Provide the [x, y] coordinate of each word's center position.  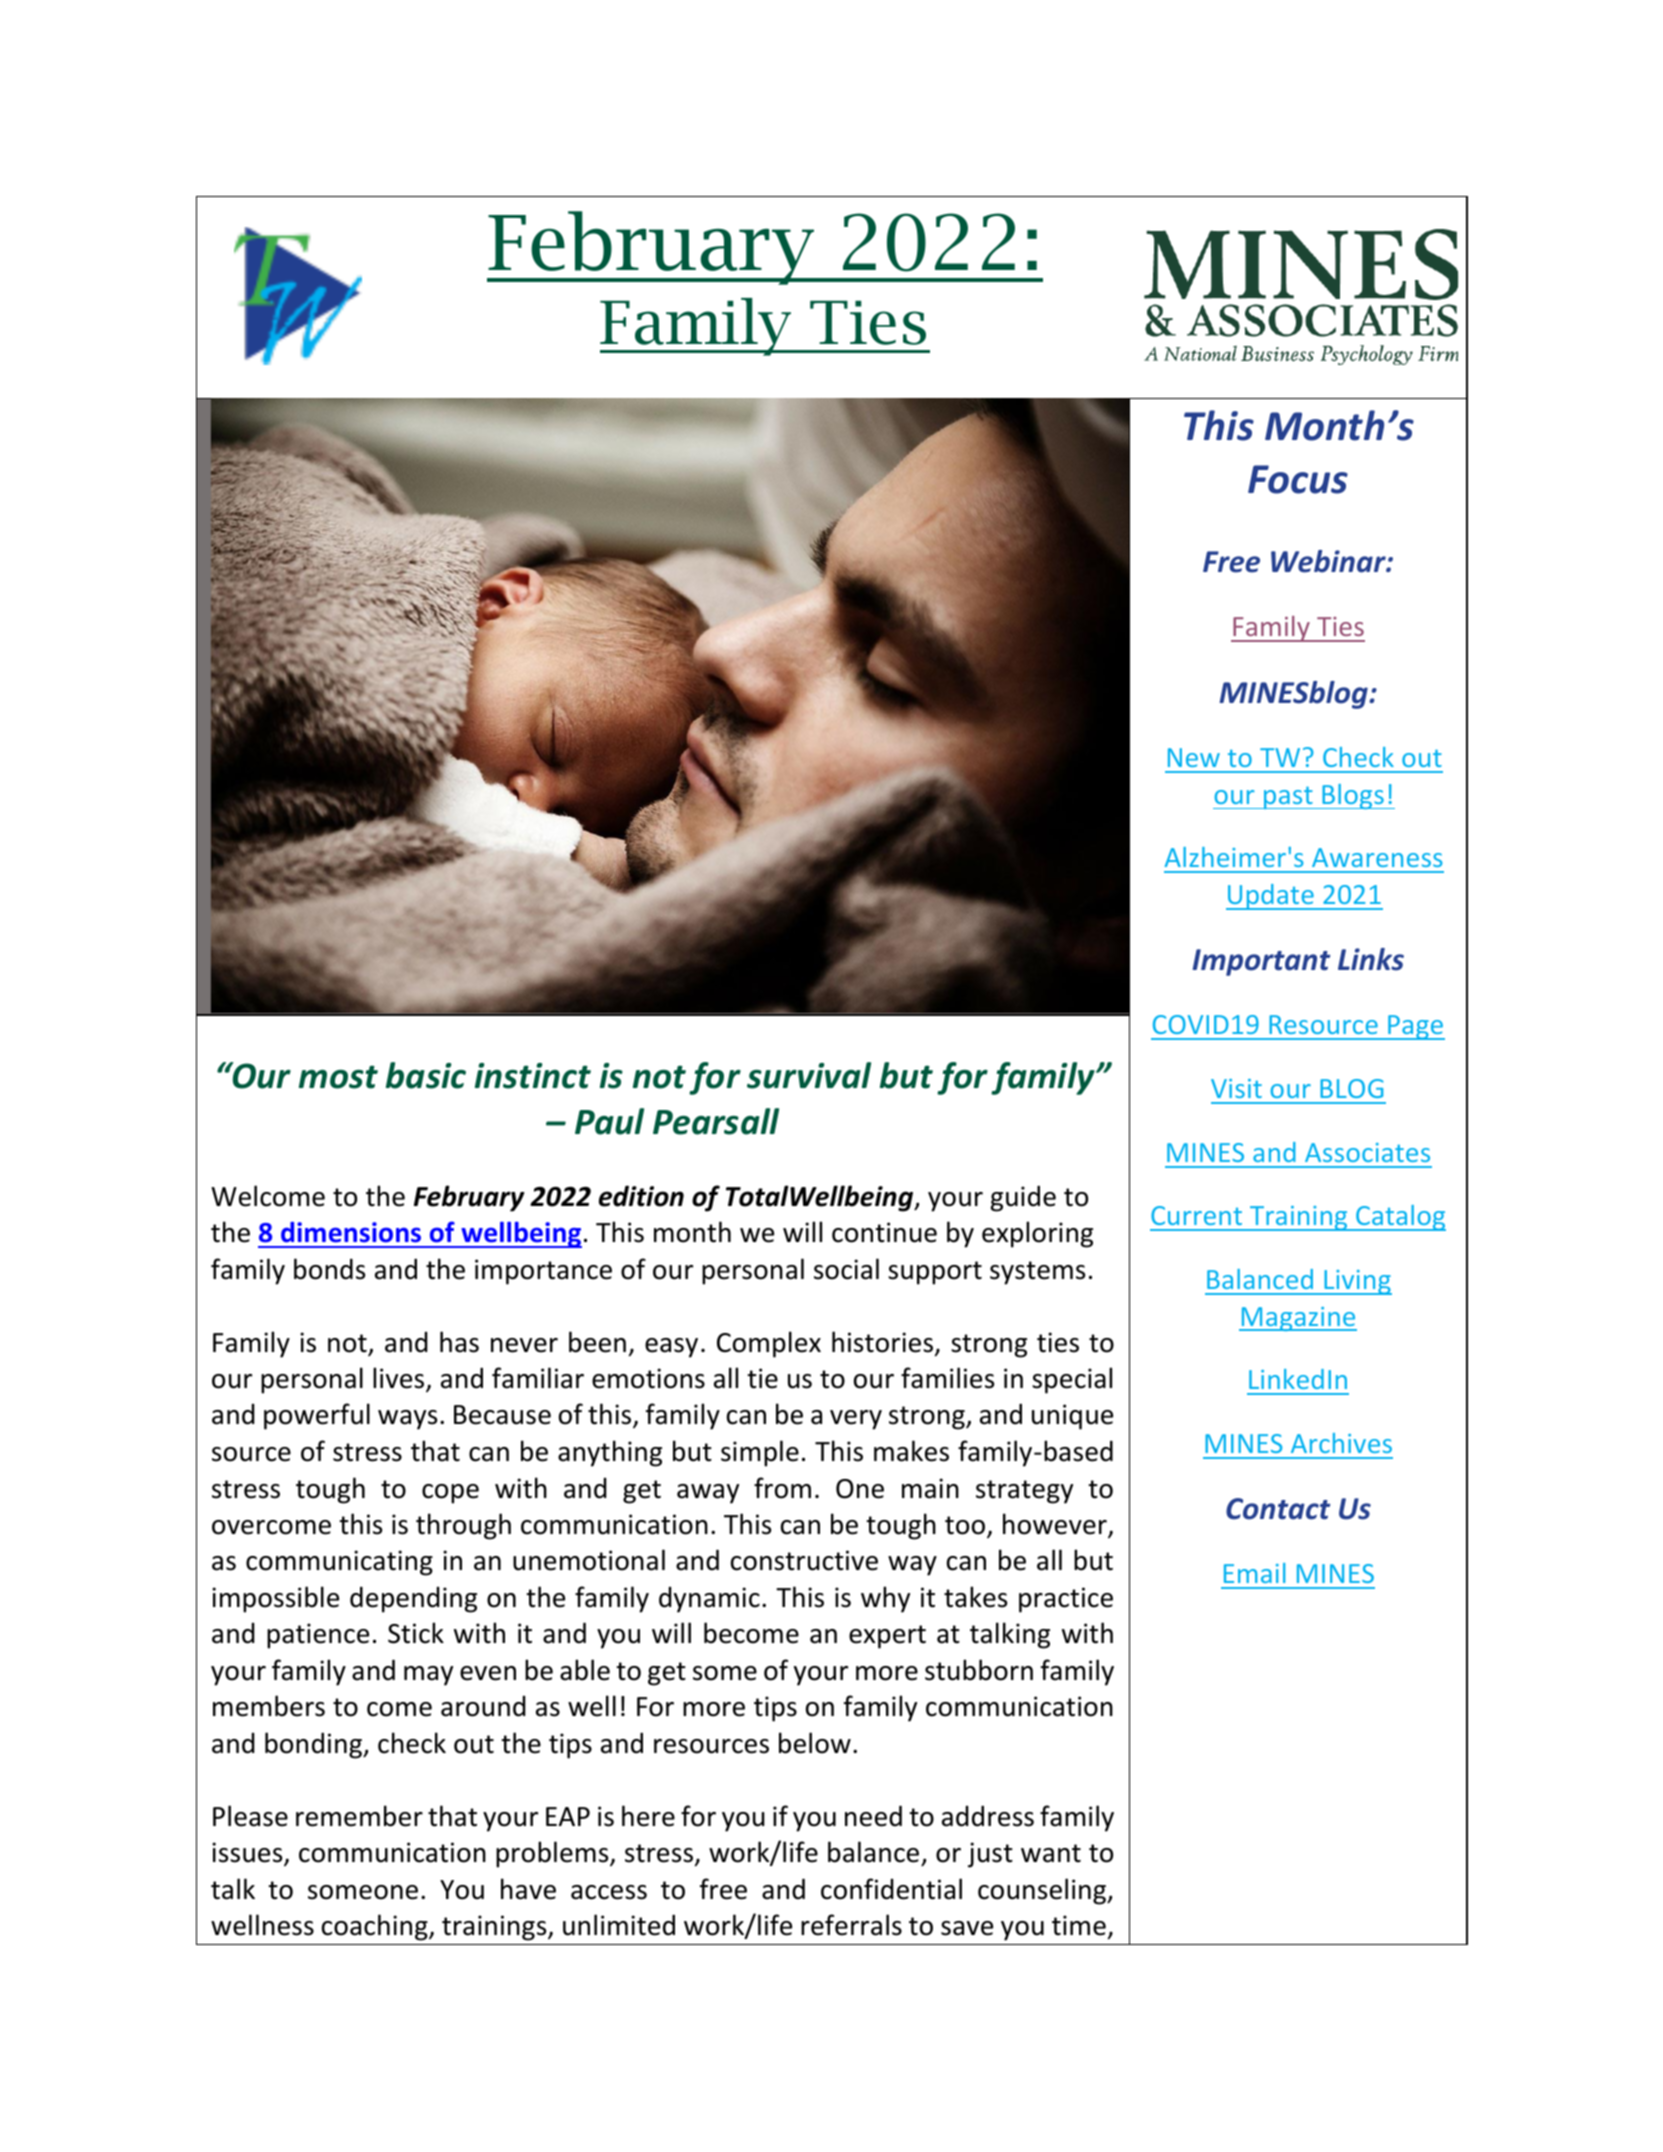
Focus [1298, 479]
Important [1261, 962]
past [1288, 797]
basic [426, 1075]
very [856, 1420]
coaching [376, 1927]
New [1194, 757]
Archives [1341, 1443]
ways [407, 1420]
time [1079, 1925]
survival [809, 1075]
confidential [891, 1889]
